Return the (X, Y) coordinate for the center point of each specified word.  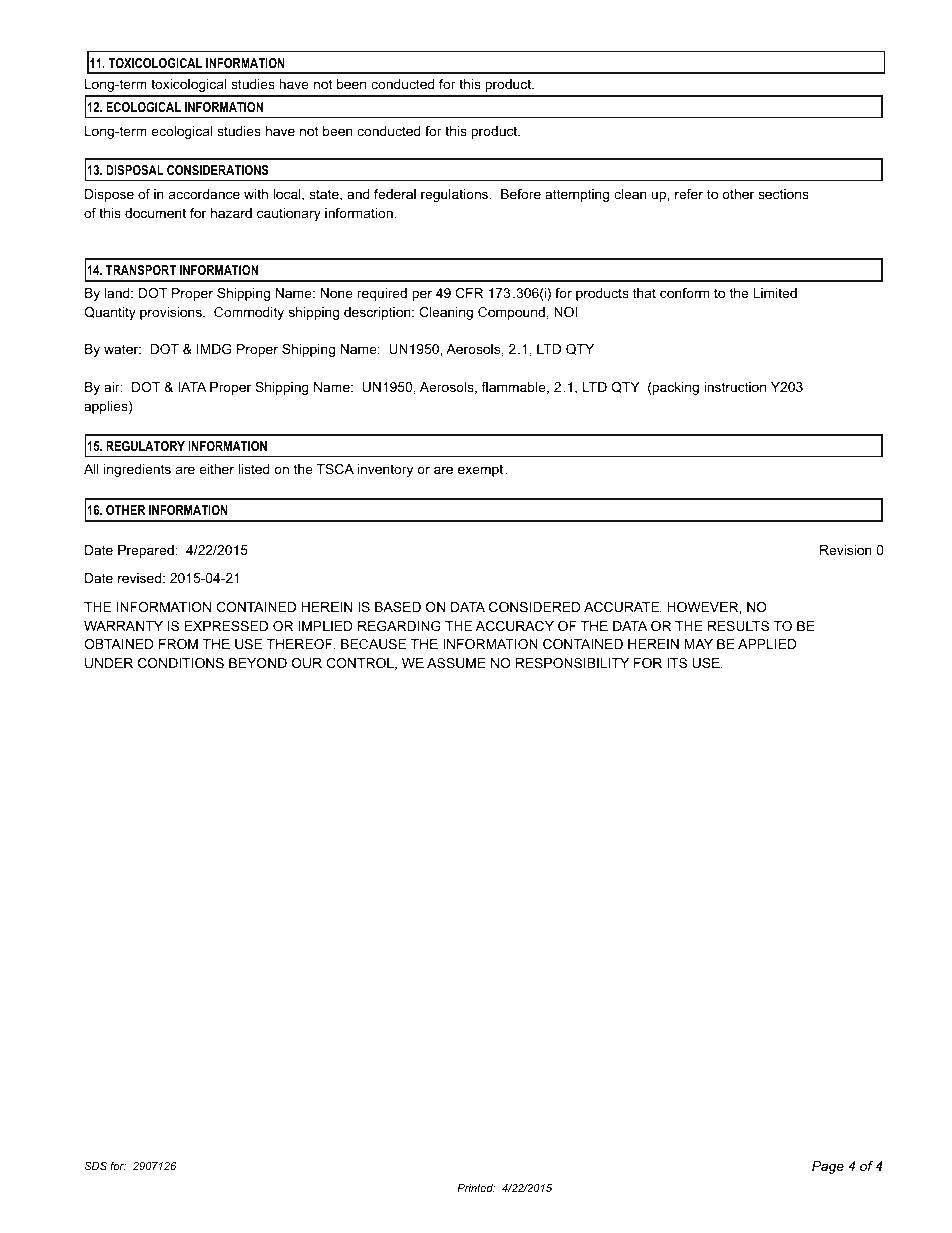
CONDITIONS (181, 663)
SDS (96, 1166)
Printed (476, 1188)
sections (783, 194)
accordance (204, 194)
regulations (456, 195)
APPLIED (767, 644)
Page (828, 1167)
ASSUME (456, 663)
